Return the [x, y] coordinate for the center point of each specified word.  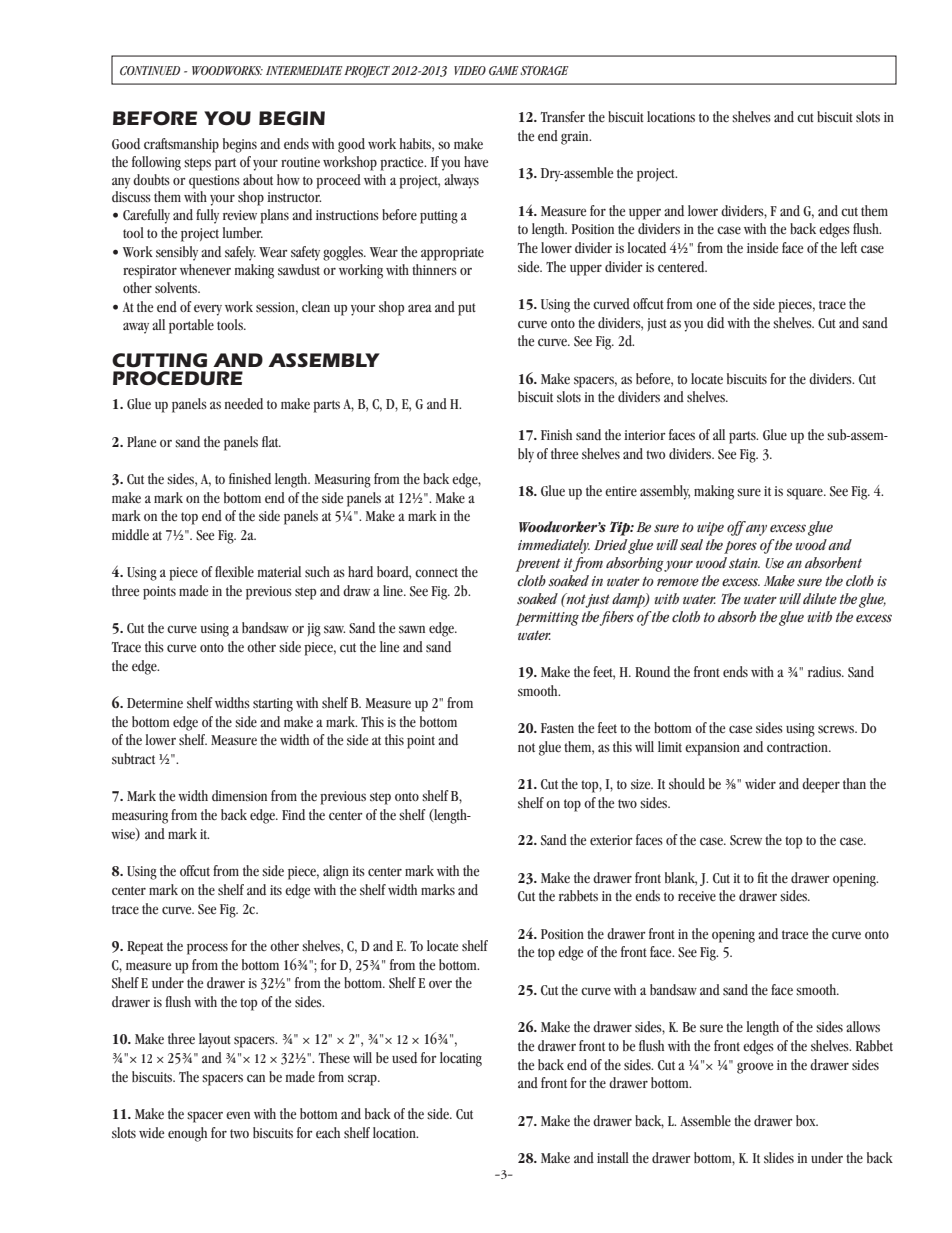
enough [187, 1134]
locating [461, 1059]
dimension [239, 796]
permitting [547, 619]
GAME [504, 70]
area [420, 308]
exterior [611, 840]
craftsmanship [181, 145]
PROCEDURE [178, 378]
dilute [820, 598]
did [715, 323]
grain [576, 138]
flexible [234, 572]
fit [762, 877]
